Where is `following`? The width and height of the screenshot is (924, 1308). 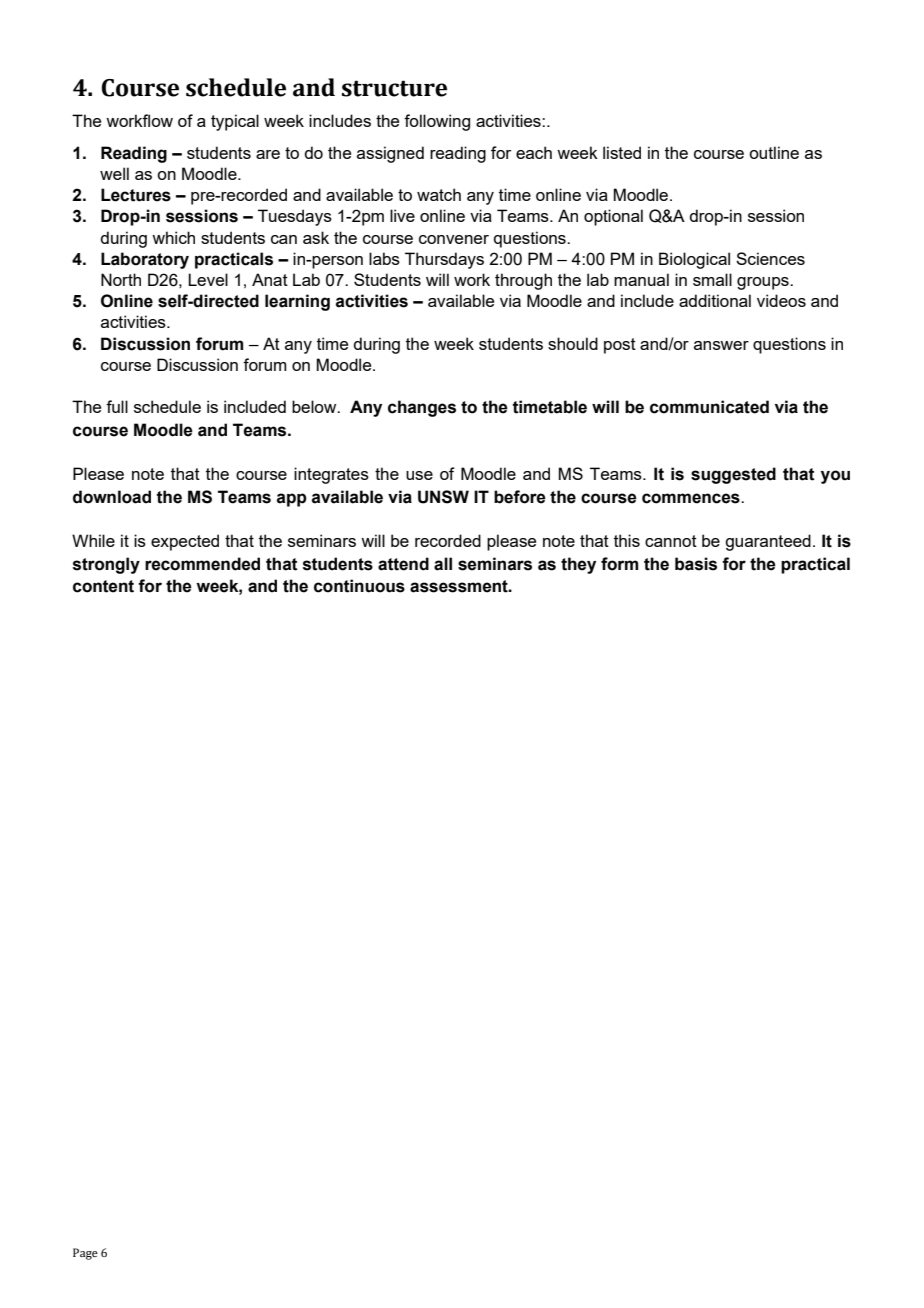 following is located at coordinates (437, 122).
